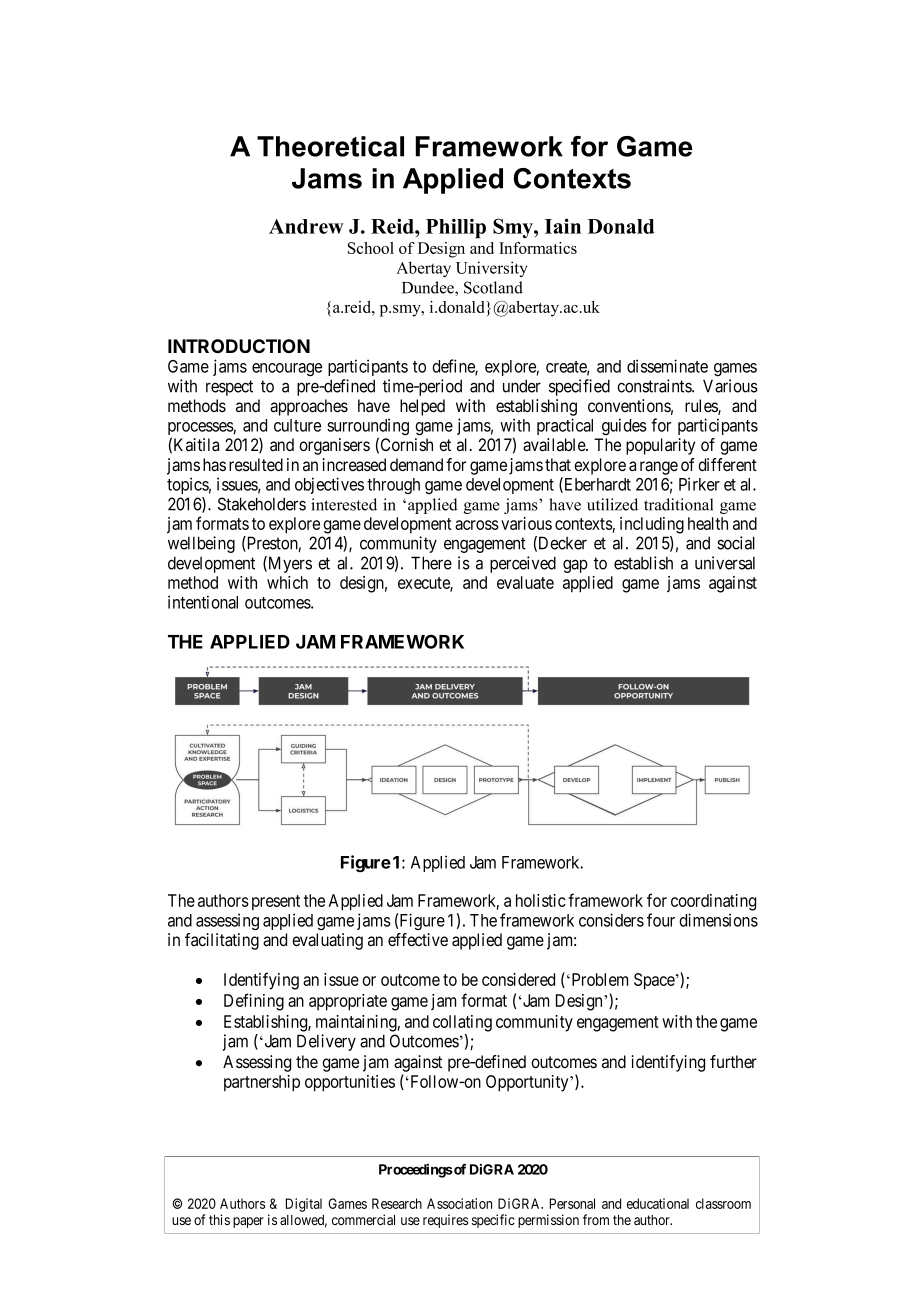 Image resolution: width=924 pixels, height=1308 pixels. What do you see at coordinates (456, 228) in the image?
I see `Phillip` at bounding box center [456, 228].
